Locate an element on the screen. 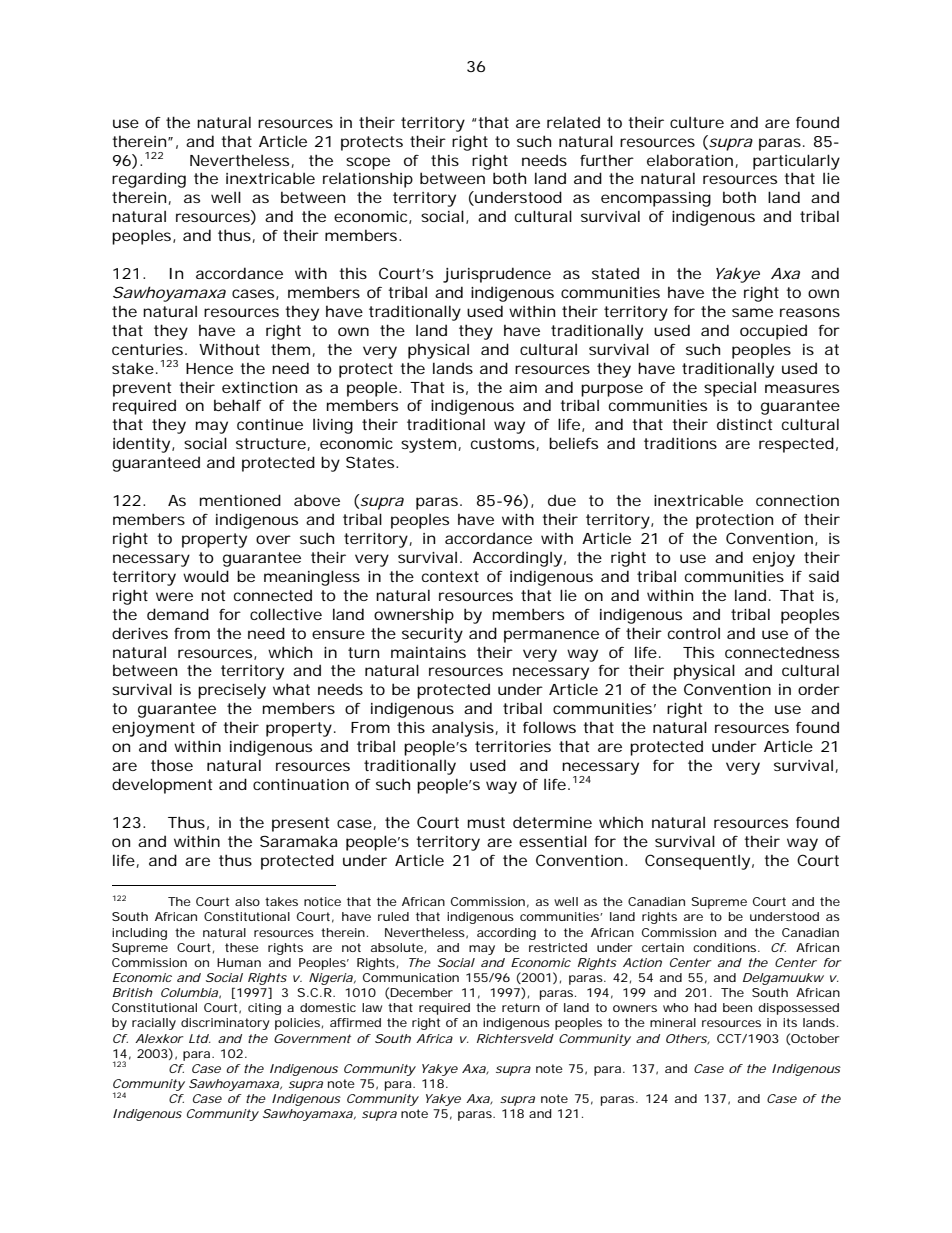 The image size is (952, 1233). elaboration is located at coordinates (690, 160).
